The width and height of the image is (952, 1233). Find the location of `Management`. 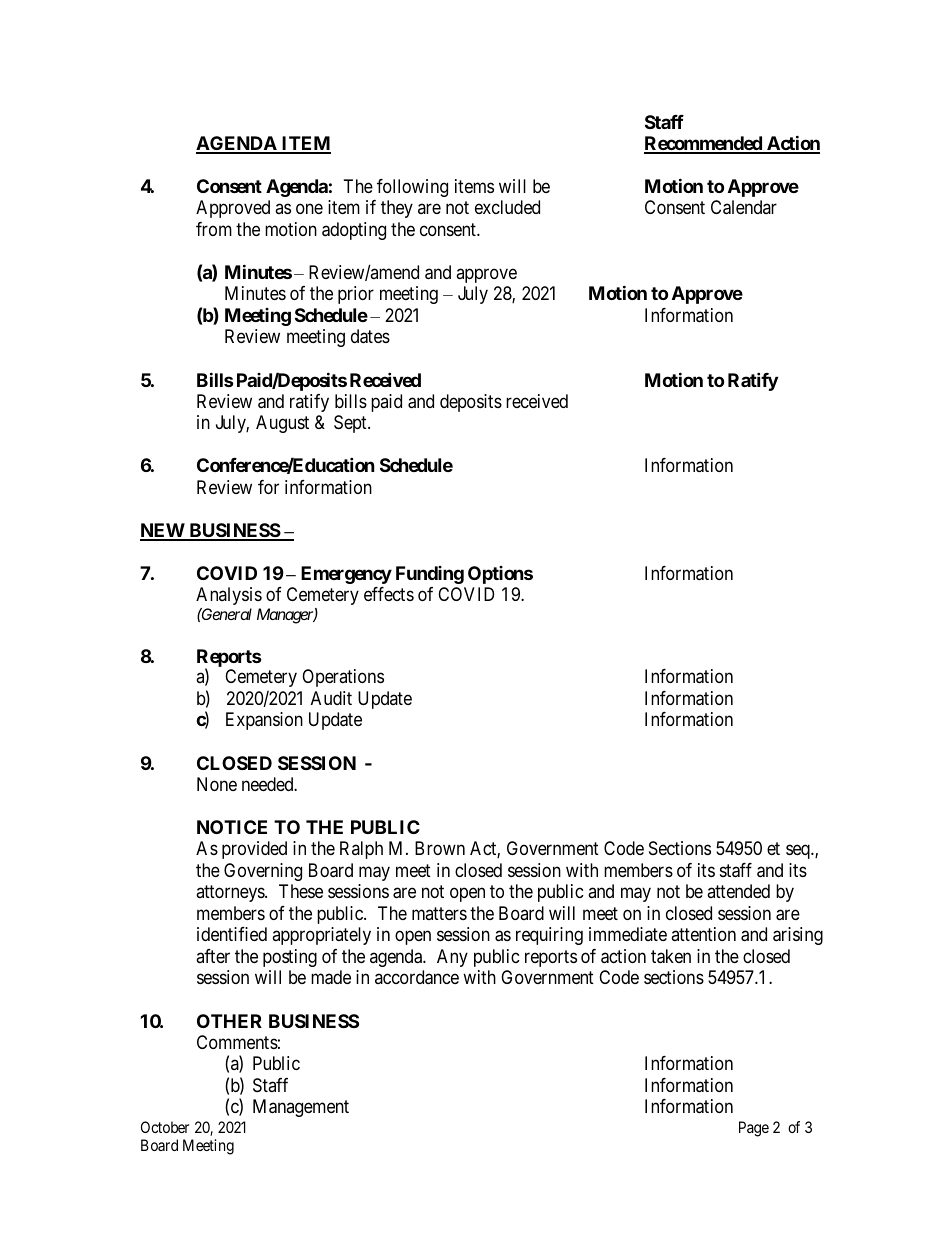

Management is located at coordinates (301, 1108).
